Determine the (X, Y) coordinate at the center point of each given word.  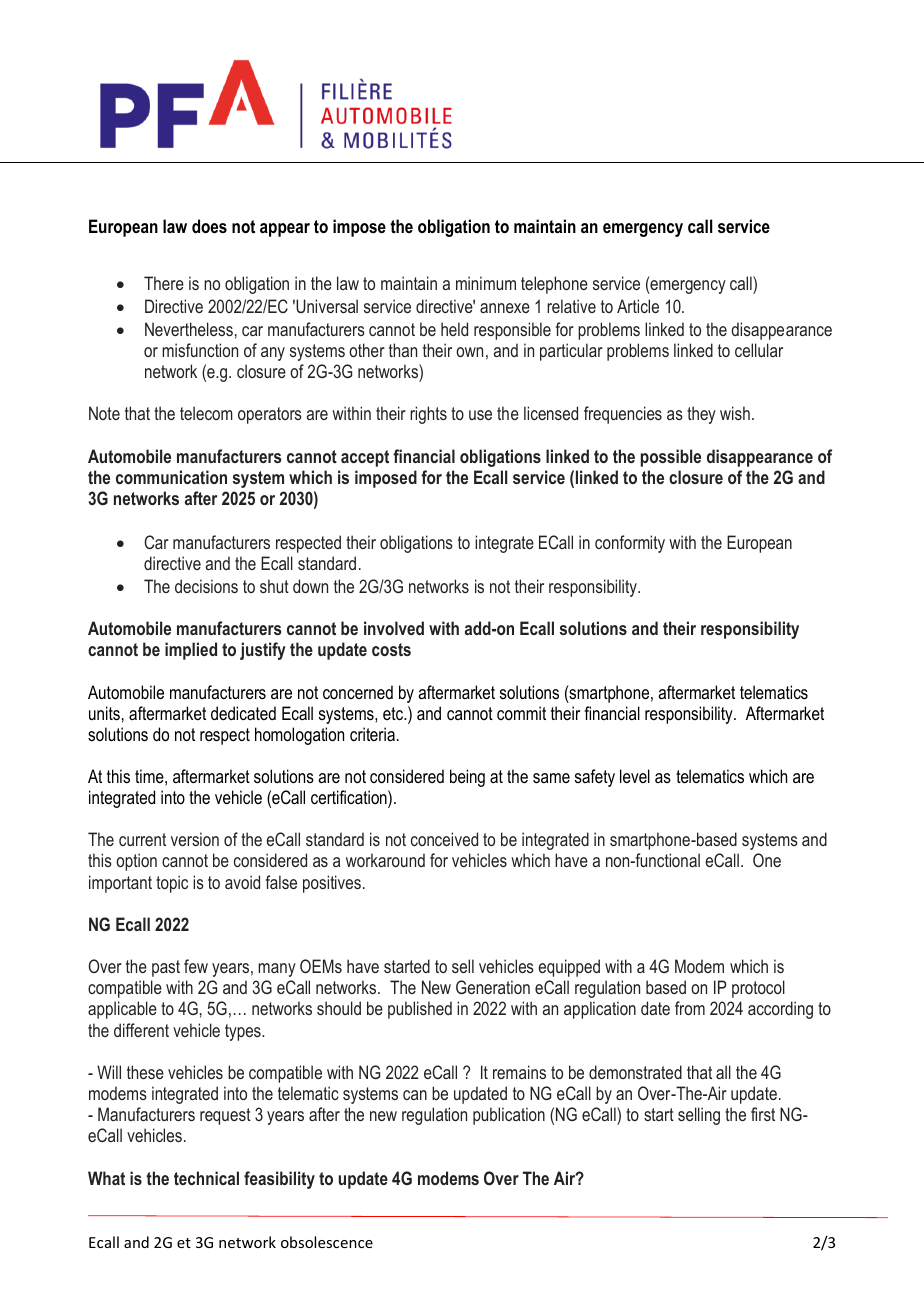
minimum (486, 283)
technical (206, 1178)
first (763, 1114)
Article (638, 306)
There (164, 283)
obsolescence (327, 1242)
